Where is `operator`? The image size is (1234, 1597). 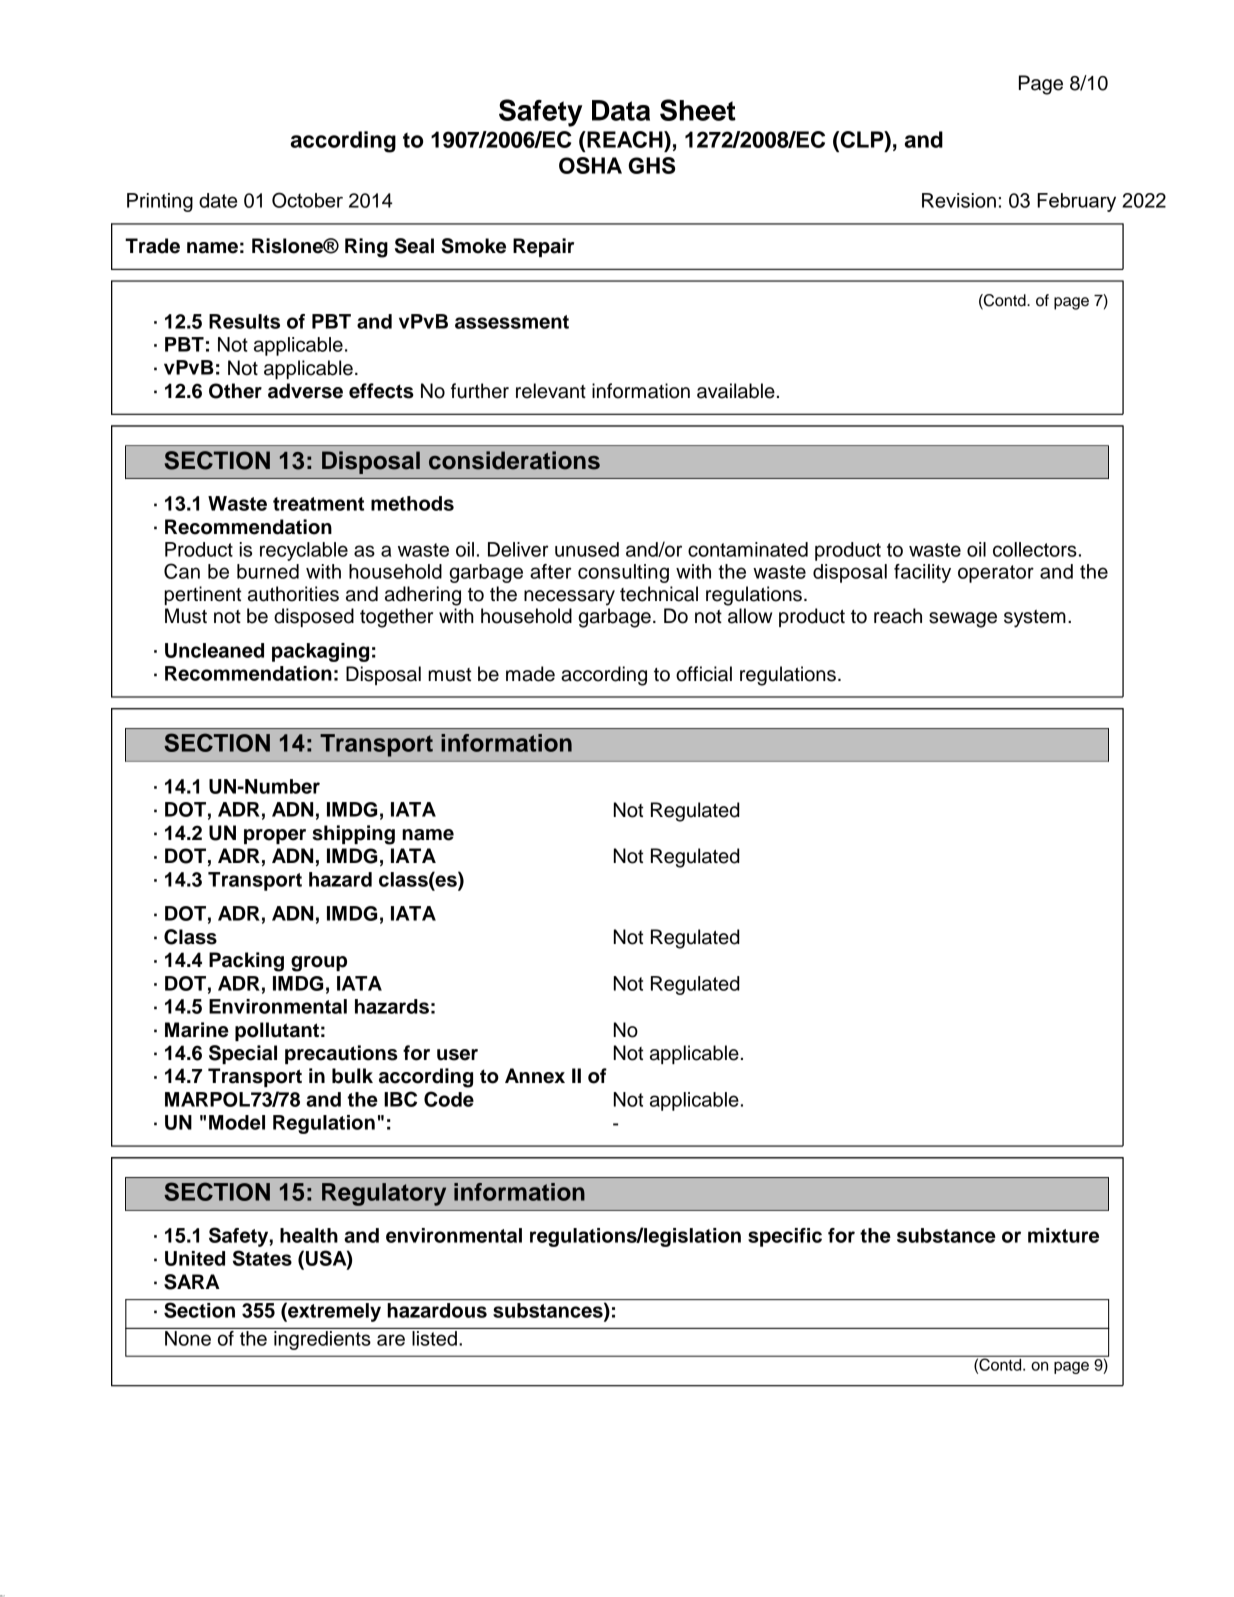 operator is located at coordinates (996, 574).
